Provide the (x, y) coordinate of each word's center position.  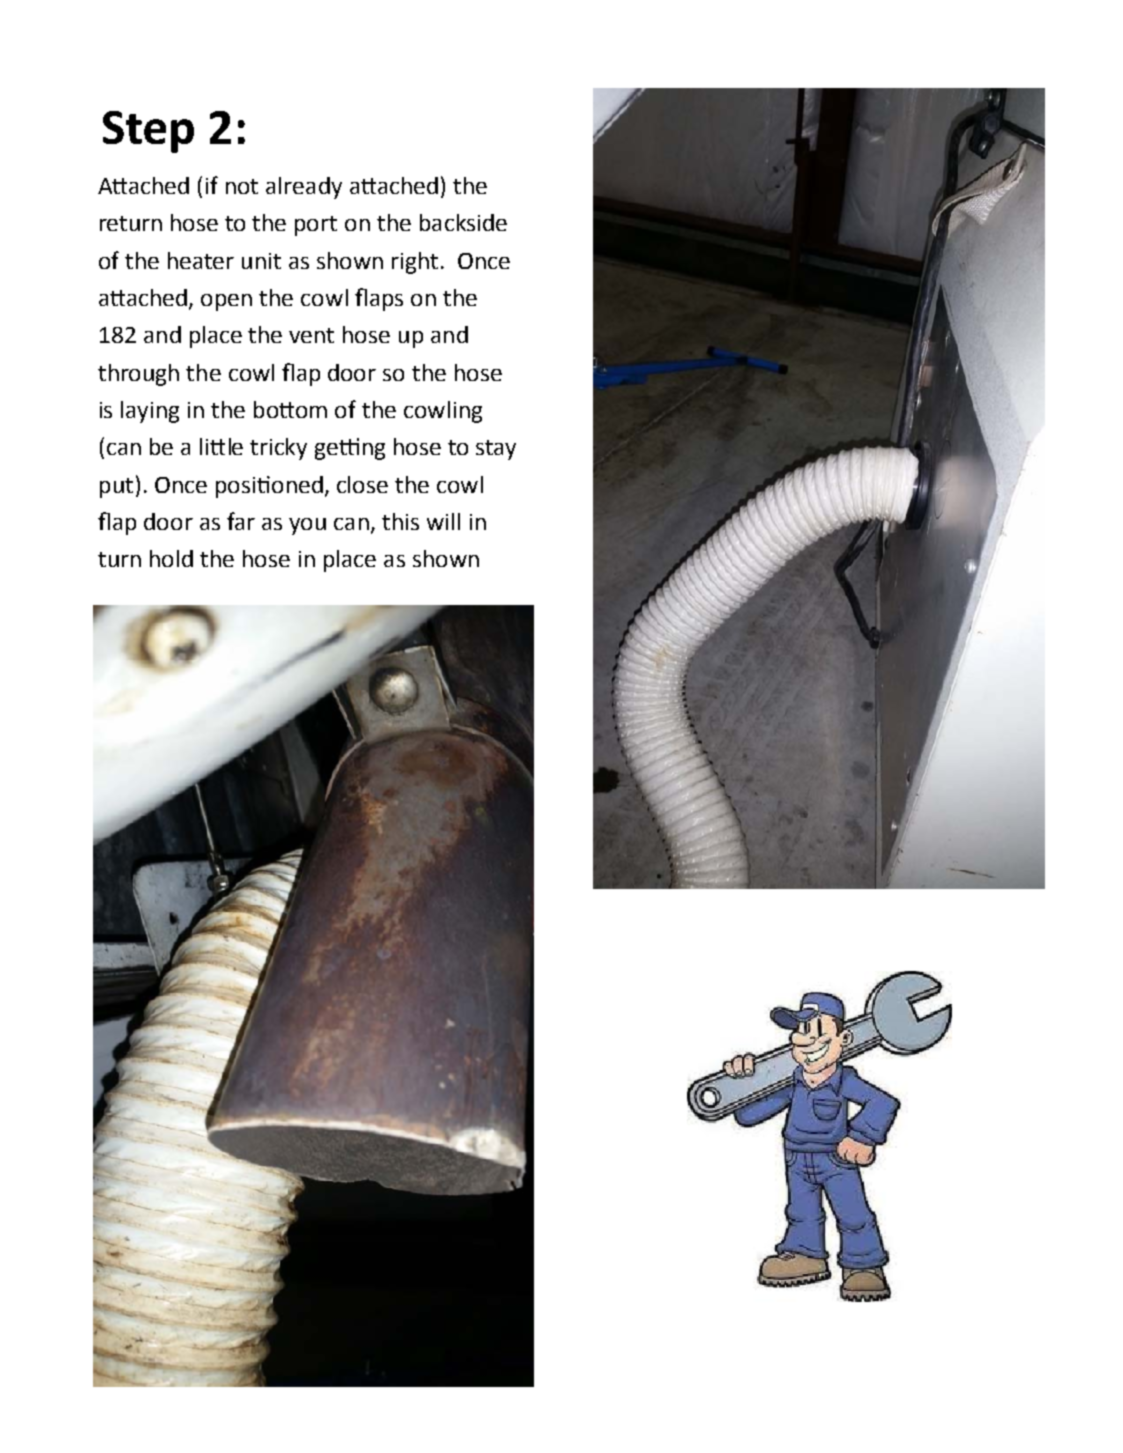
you (307, 526)
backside (463, 222)
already (304, 188)
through (138, 375)
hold (171, 558)
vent (311, 335)
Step (148, 132)
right (415, 263)
